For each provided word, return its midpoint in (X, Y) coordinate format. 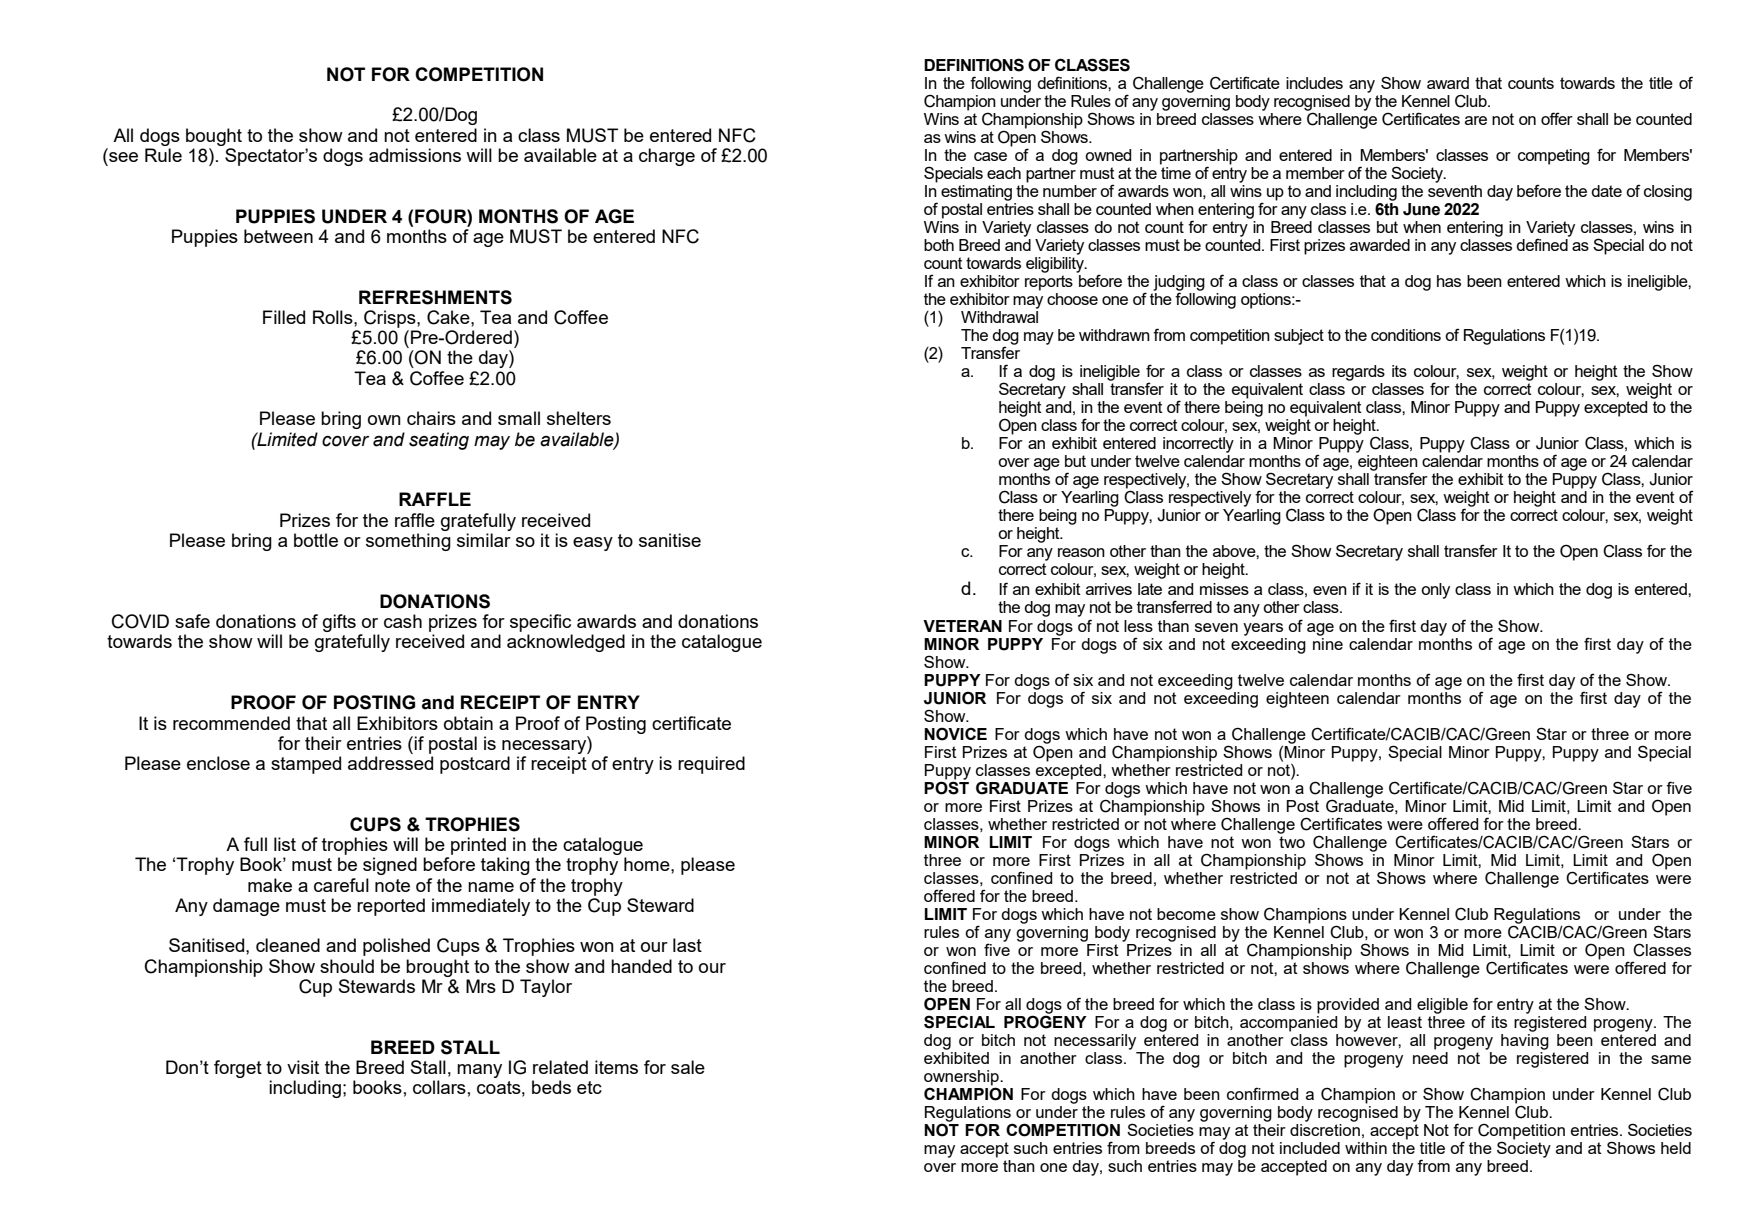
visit (303, 1067)
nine (1328, 642)
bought (214, 137)
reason (1081, 552)
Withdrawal (999, 315)
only (1435, 591)
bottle (316, 540)
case (990, 156)
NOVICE (955, 734)
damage (246, 907)
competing (1554, 157)
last (687, 945)
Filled (284, 317)
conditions (1406, 335)
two (1292, 840)
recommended (231, 723)
